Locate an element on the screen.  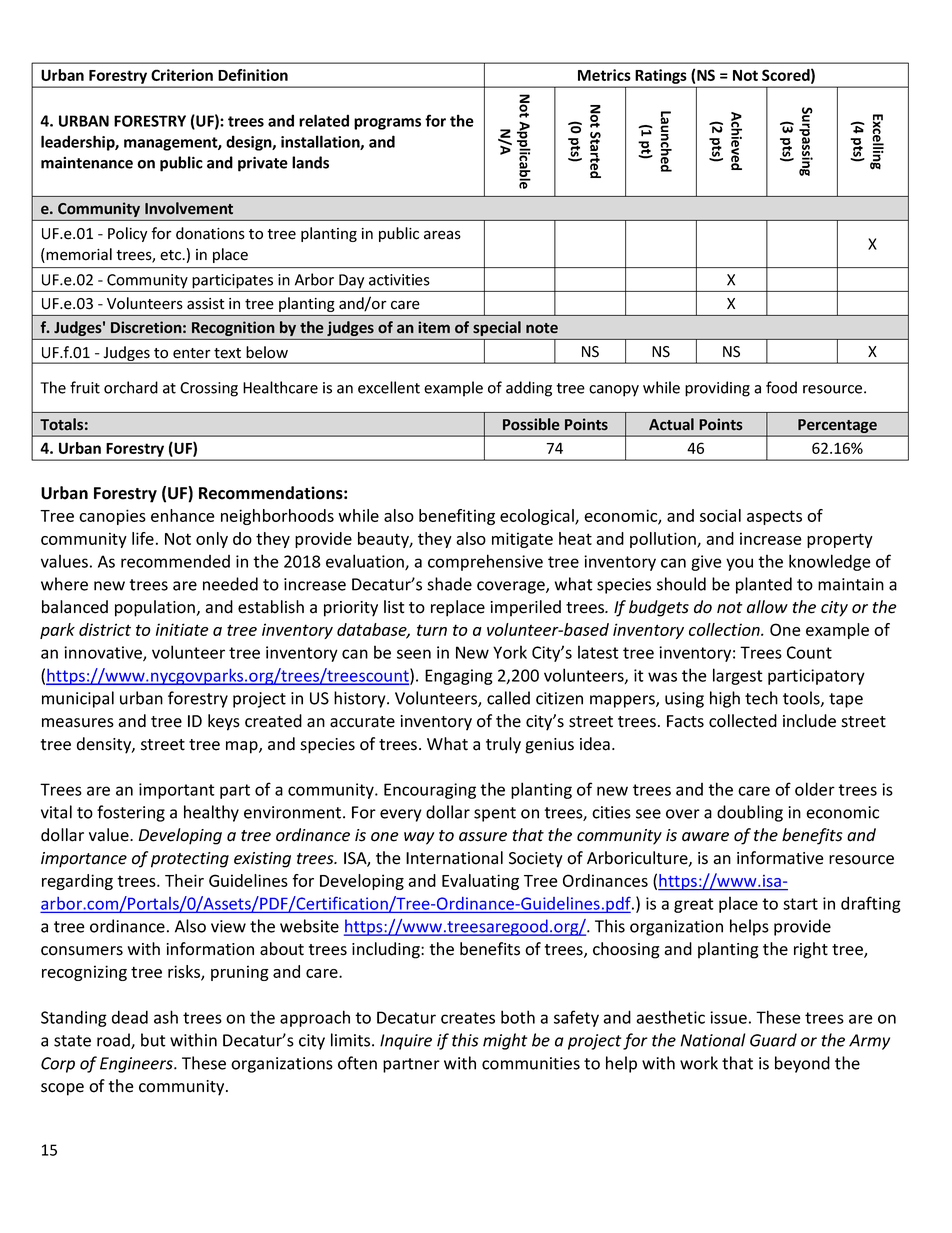
Engineers is located at coordinates (137, 1065).
